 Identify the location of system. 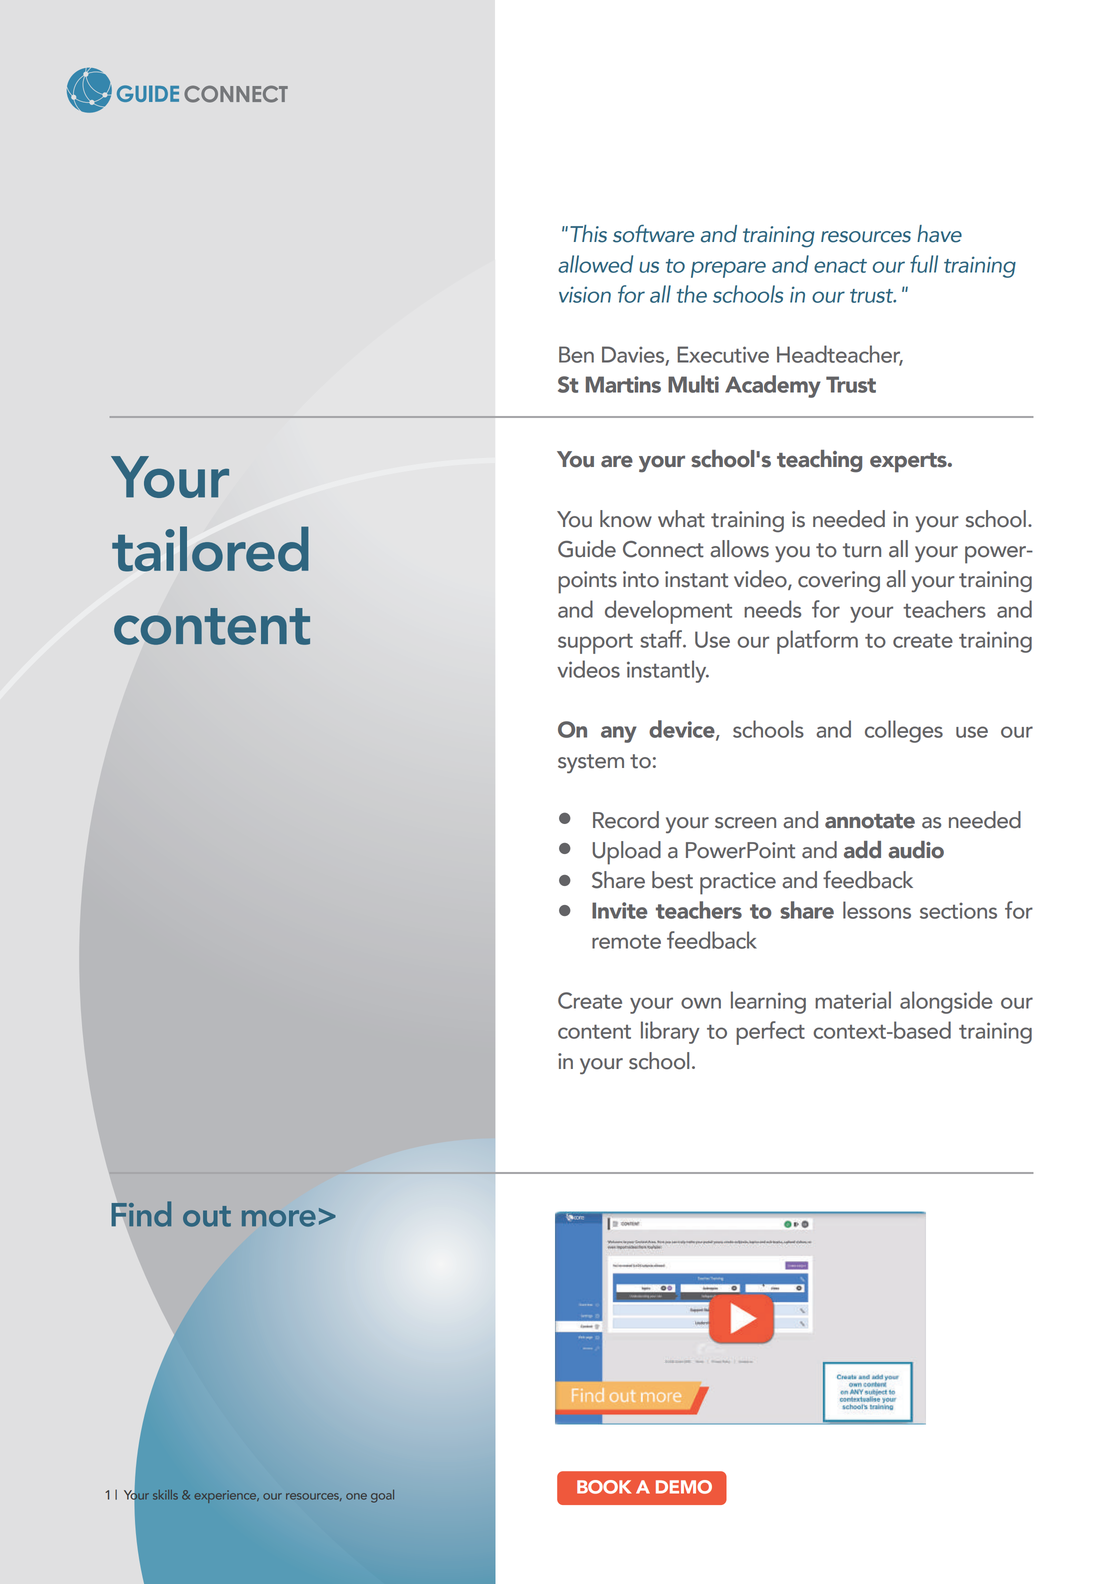
(591, 763).
